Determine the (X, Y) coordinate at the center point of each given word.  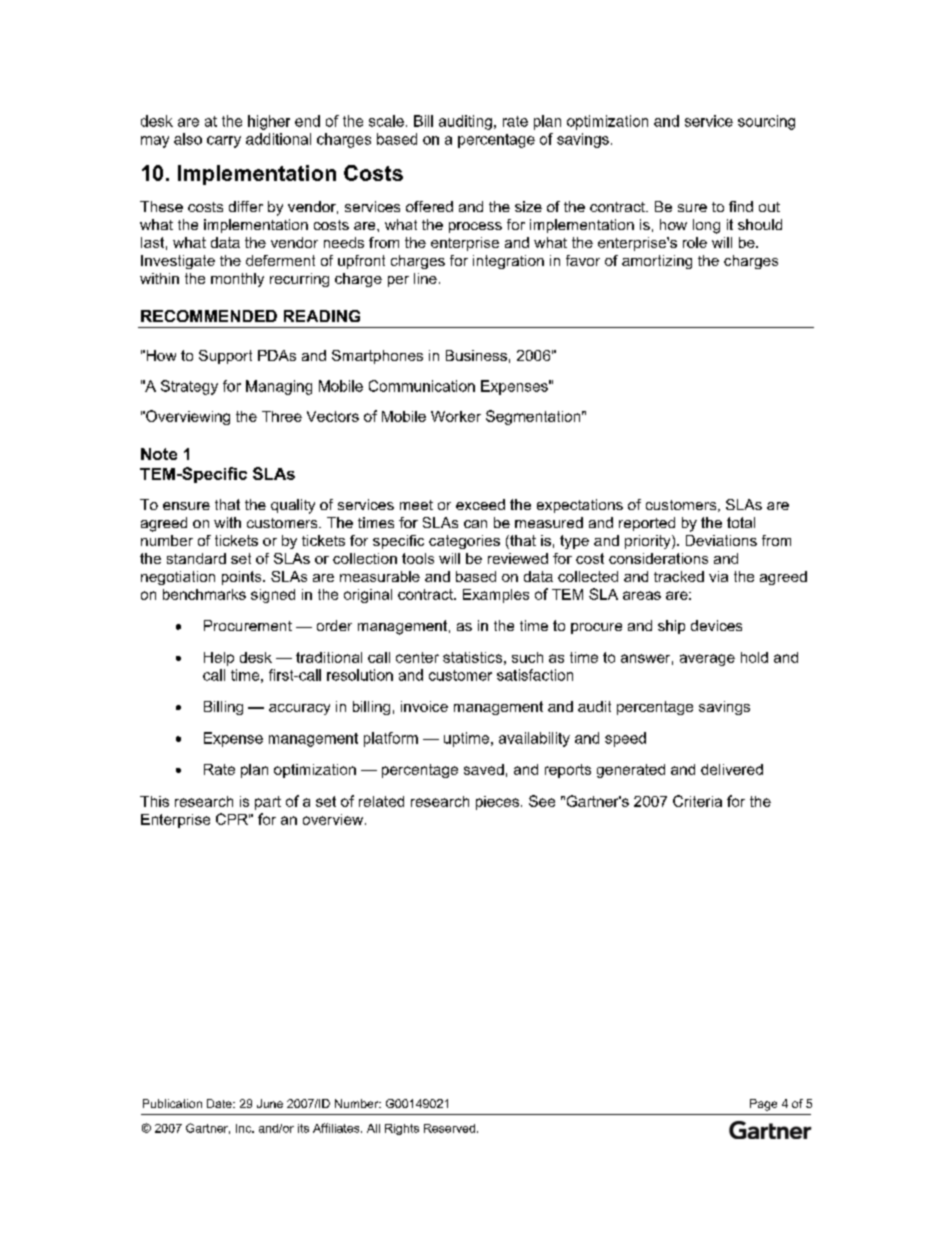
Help (219, 659)
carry (224, 142)
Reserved (449, 1128)
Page (763, 1105)
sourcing (766, 122)
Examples (496, 596)
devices (716, 625)
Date (220, 1103)
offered (429, 206)
